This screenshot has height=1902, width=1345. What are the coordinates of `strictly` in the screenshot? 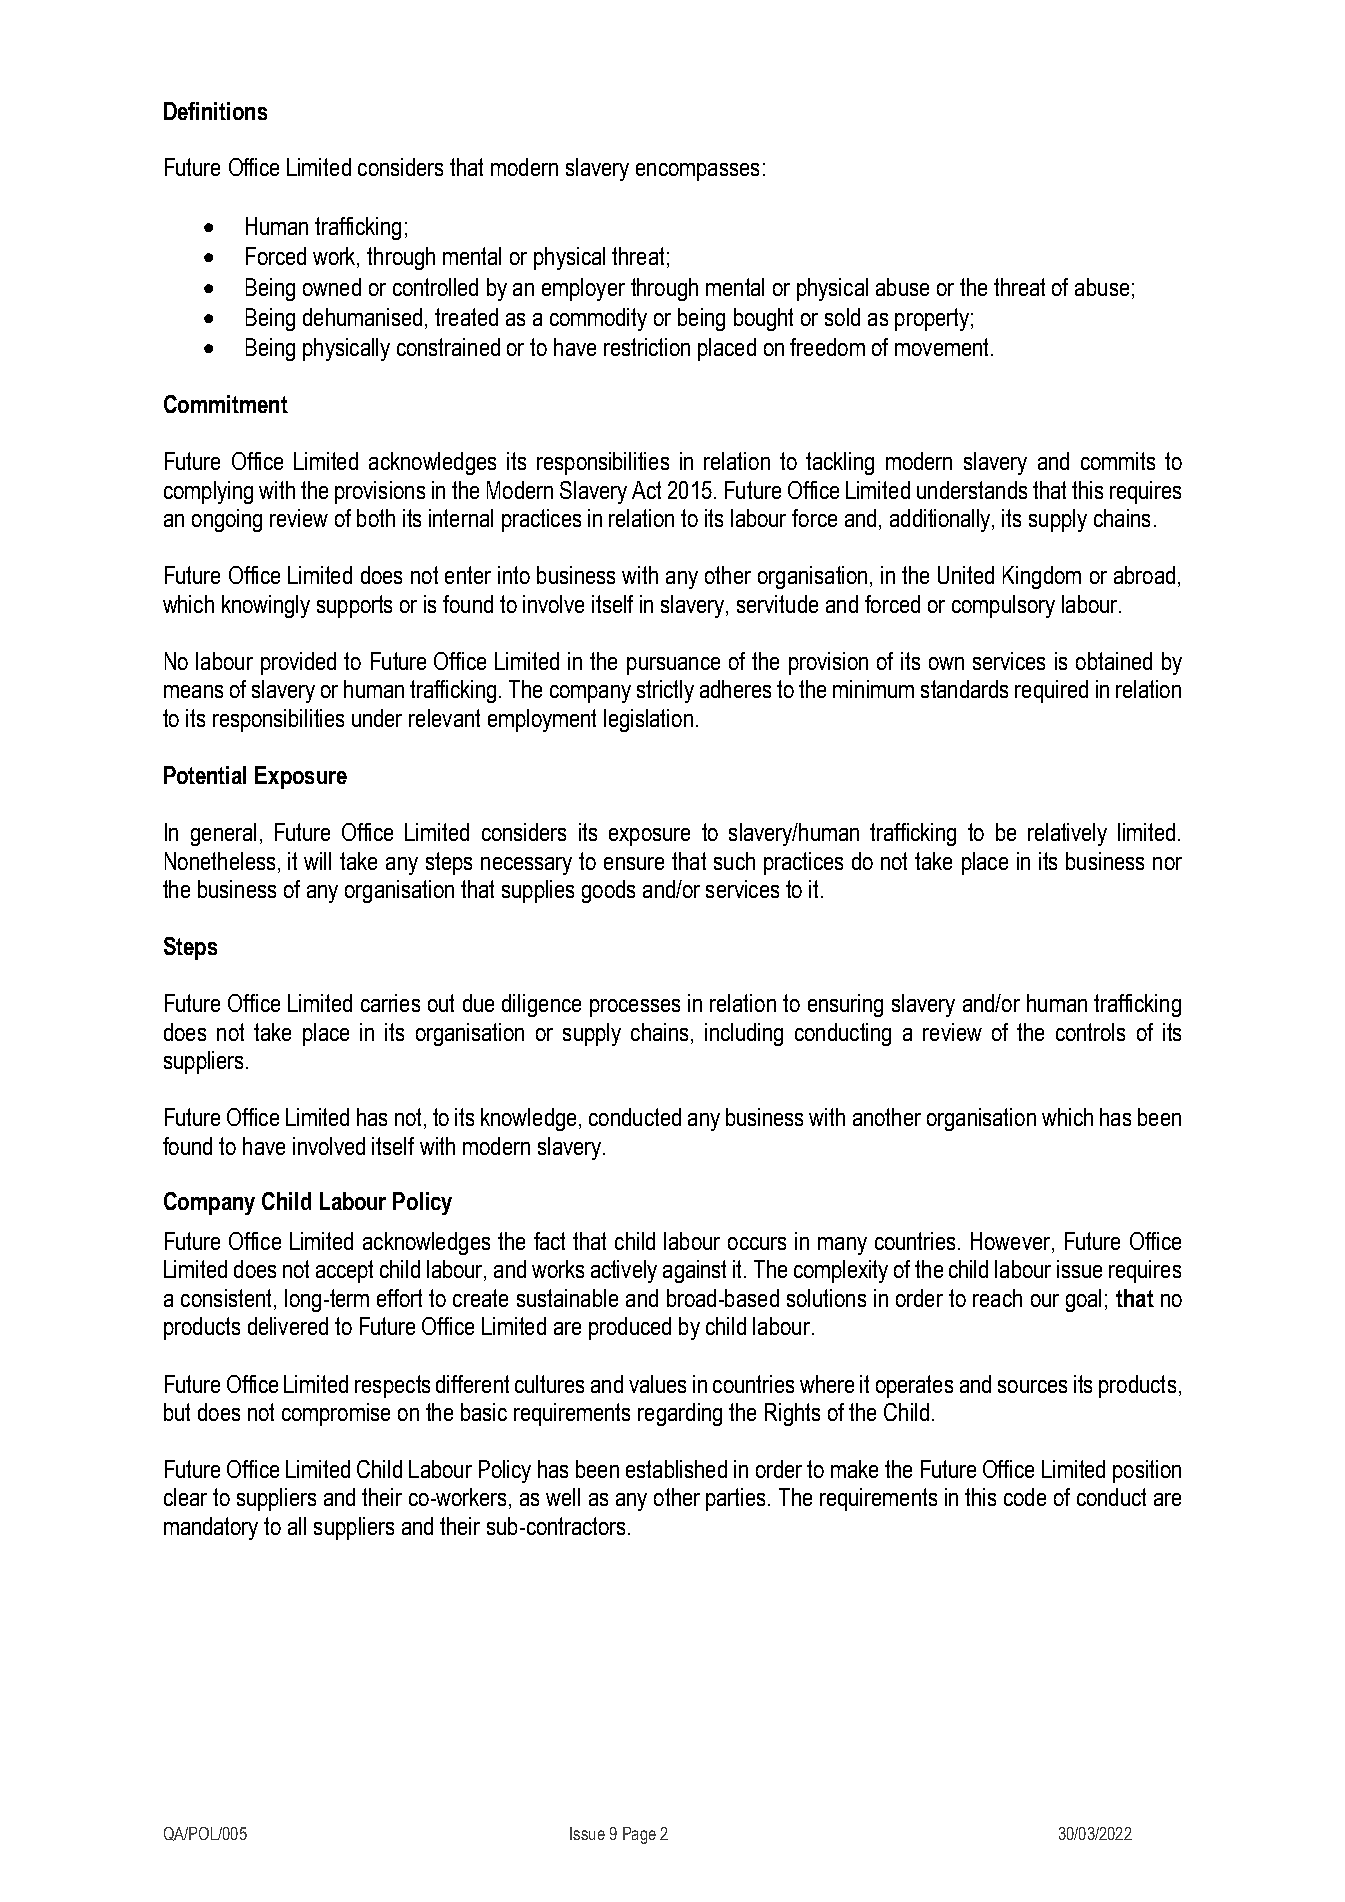 It's located at (665, 691).
